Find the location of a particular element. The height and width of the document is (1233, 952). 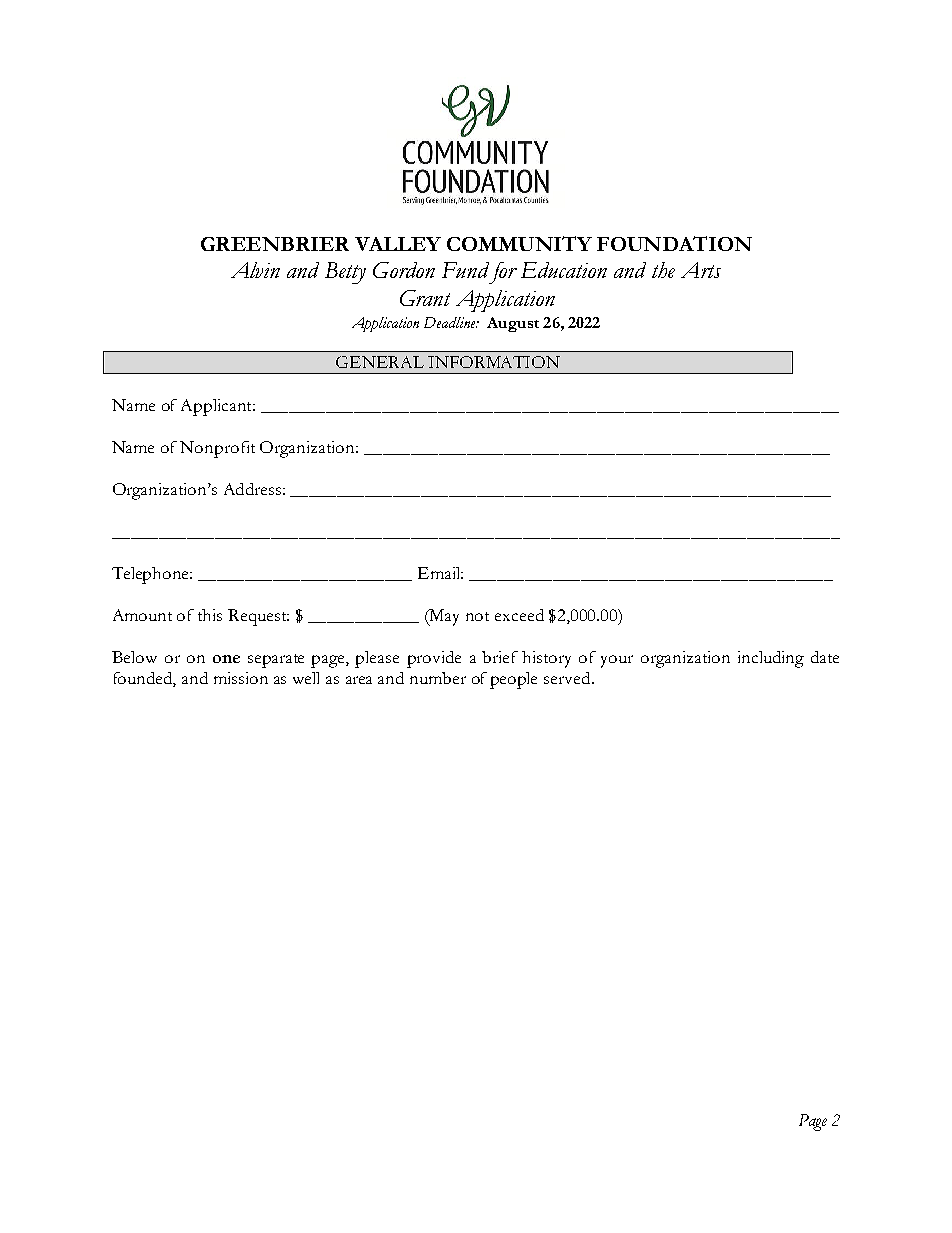

including is located at coordinates (771, 659).
